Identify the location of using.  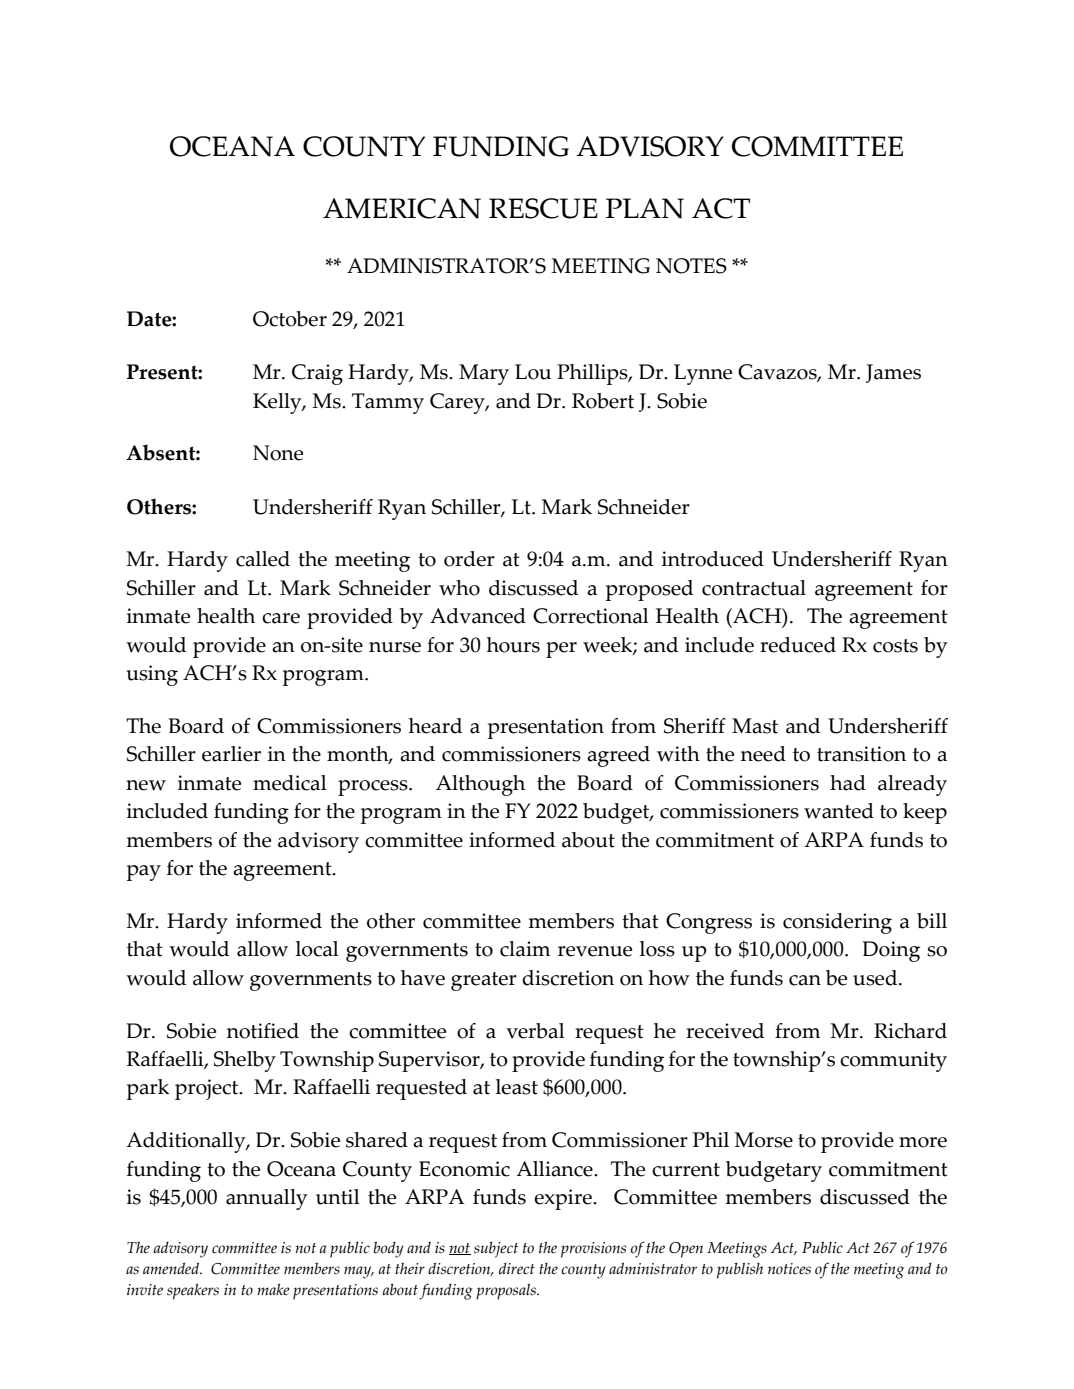
(152, 675).
